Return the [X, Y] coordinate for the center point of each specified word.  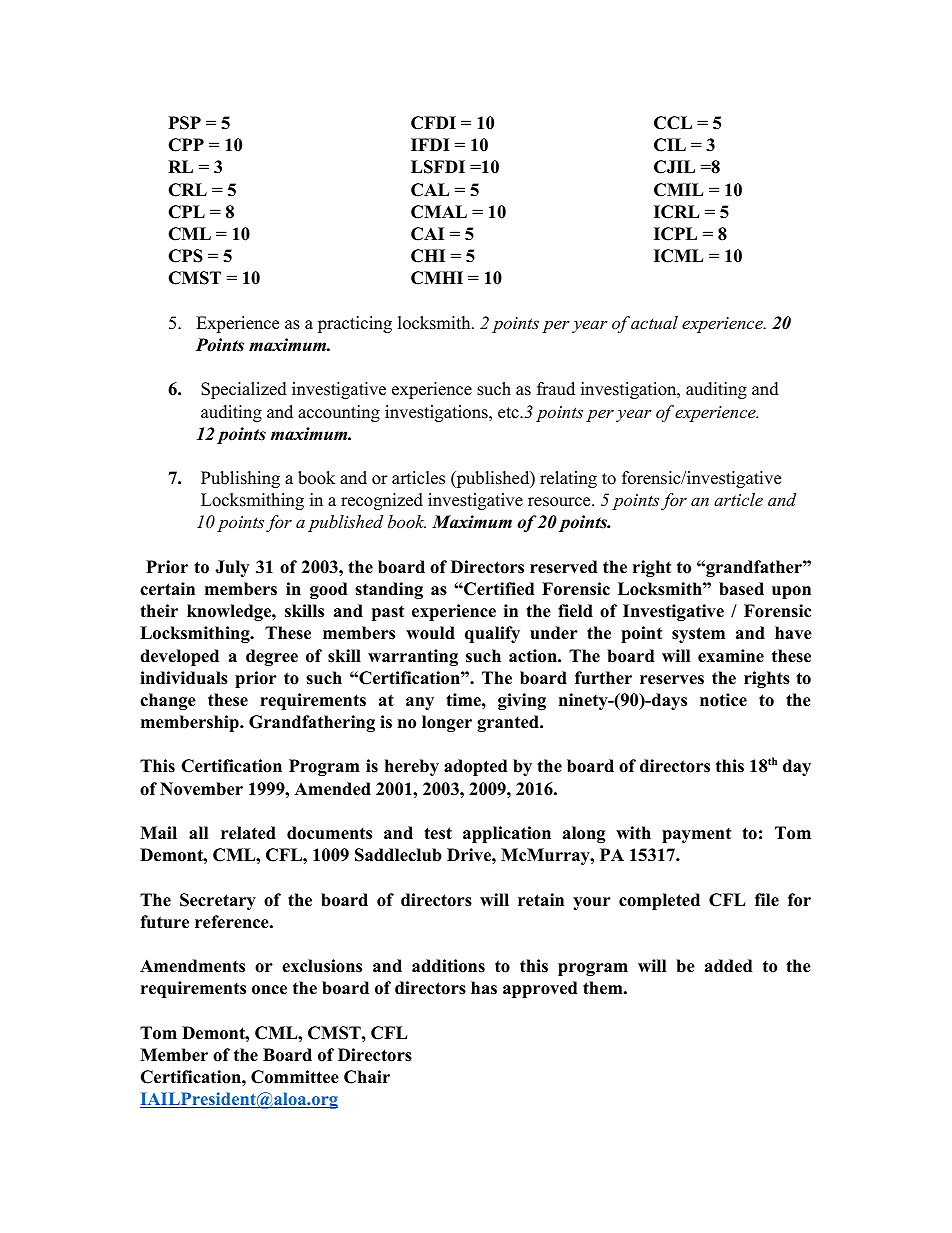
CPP [186, 145]
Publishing [240, 479]
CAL [430, 190]
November [201, 789]
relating [568, 479]
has [484, 988]
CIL [670, 145]
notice [723, 700]
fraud [556, 389]
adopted [475, 767]
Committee [295, 1077]
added [728, 966]
